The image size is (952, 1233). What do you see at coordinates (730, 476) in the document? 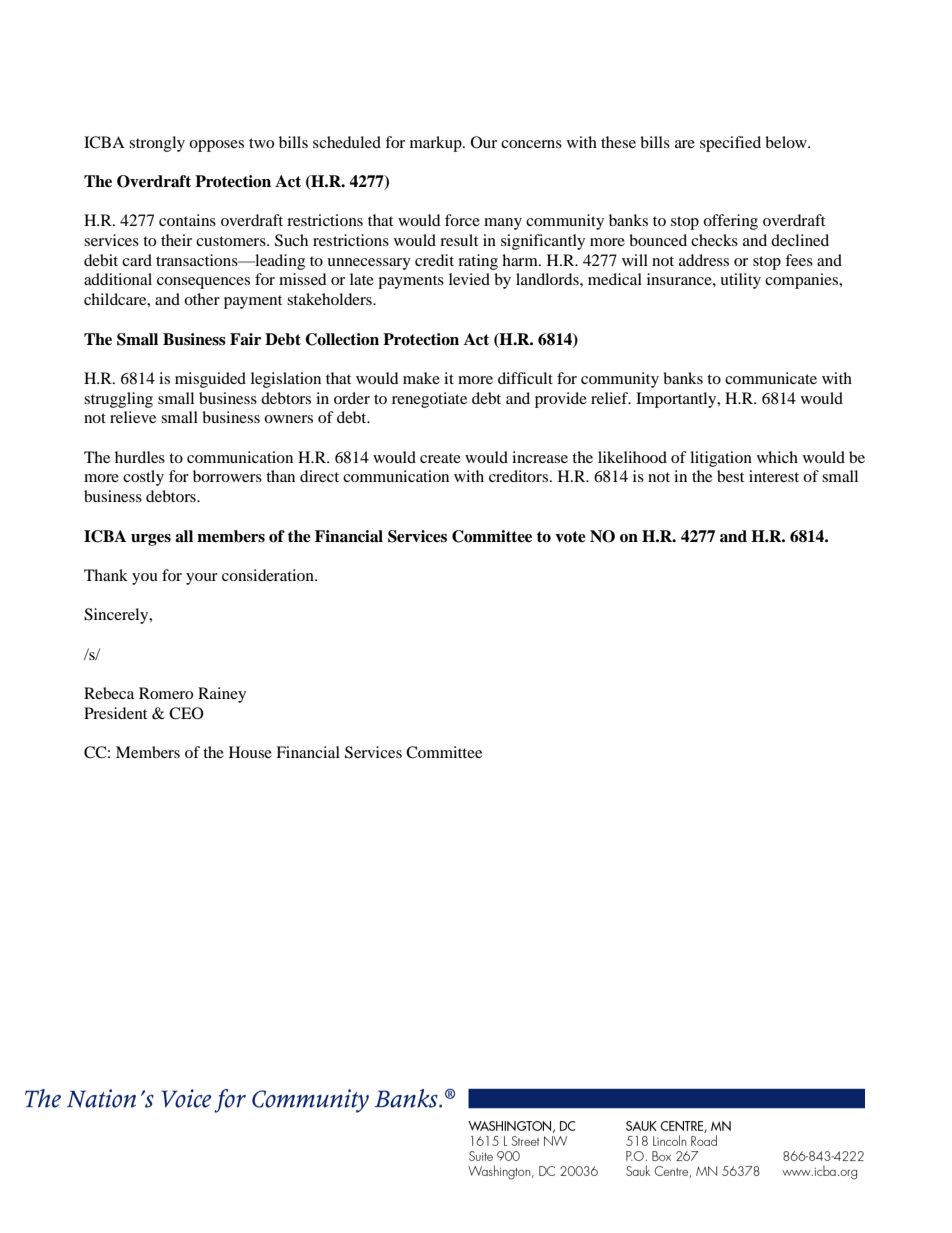
I see `best` at bounding box center [730, 476].
